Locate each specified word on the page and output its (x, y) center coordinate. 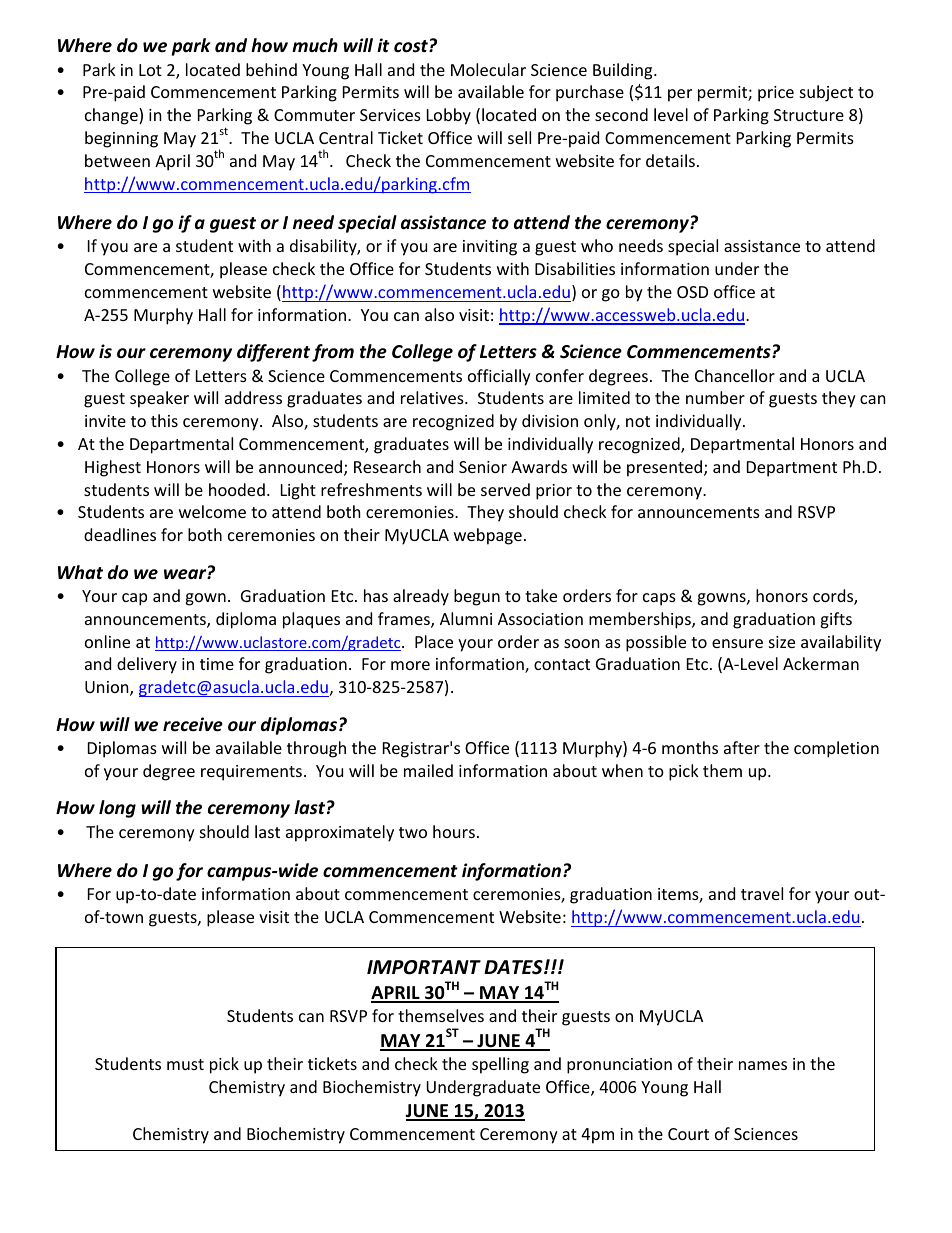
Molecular (488, 69)
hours (454, 831)
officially (499, 377)
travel (762, 893)
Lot (150, 70)
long (117, 809)
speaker (159, 399)
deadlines (120, 534)
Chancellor (735, 375)
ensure (737, 643)
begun (477, 597)
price (776, 94)
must (185, 1064)
